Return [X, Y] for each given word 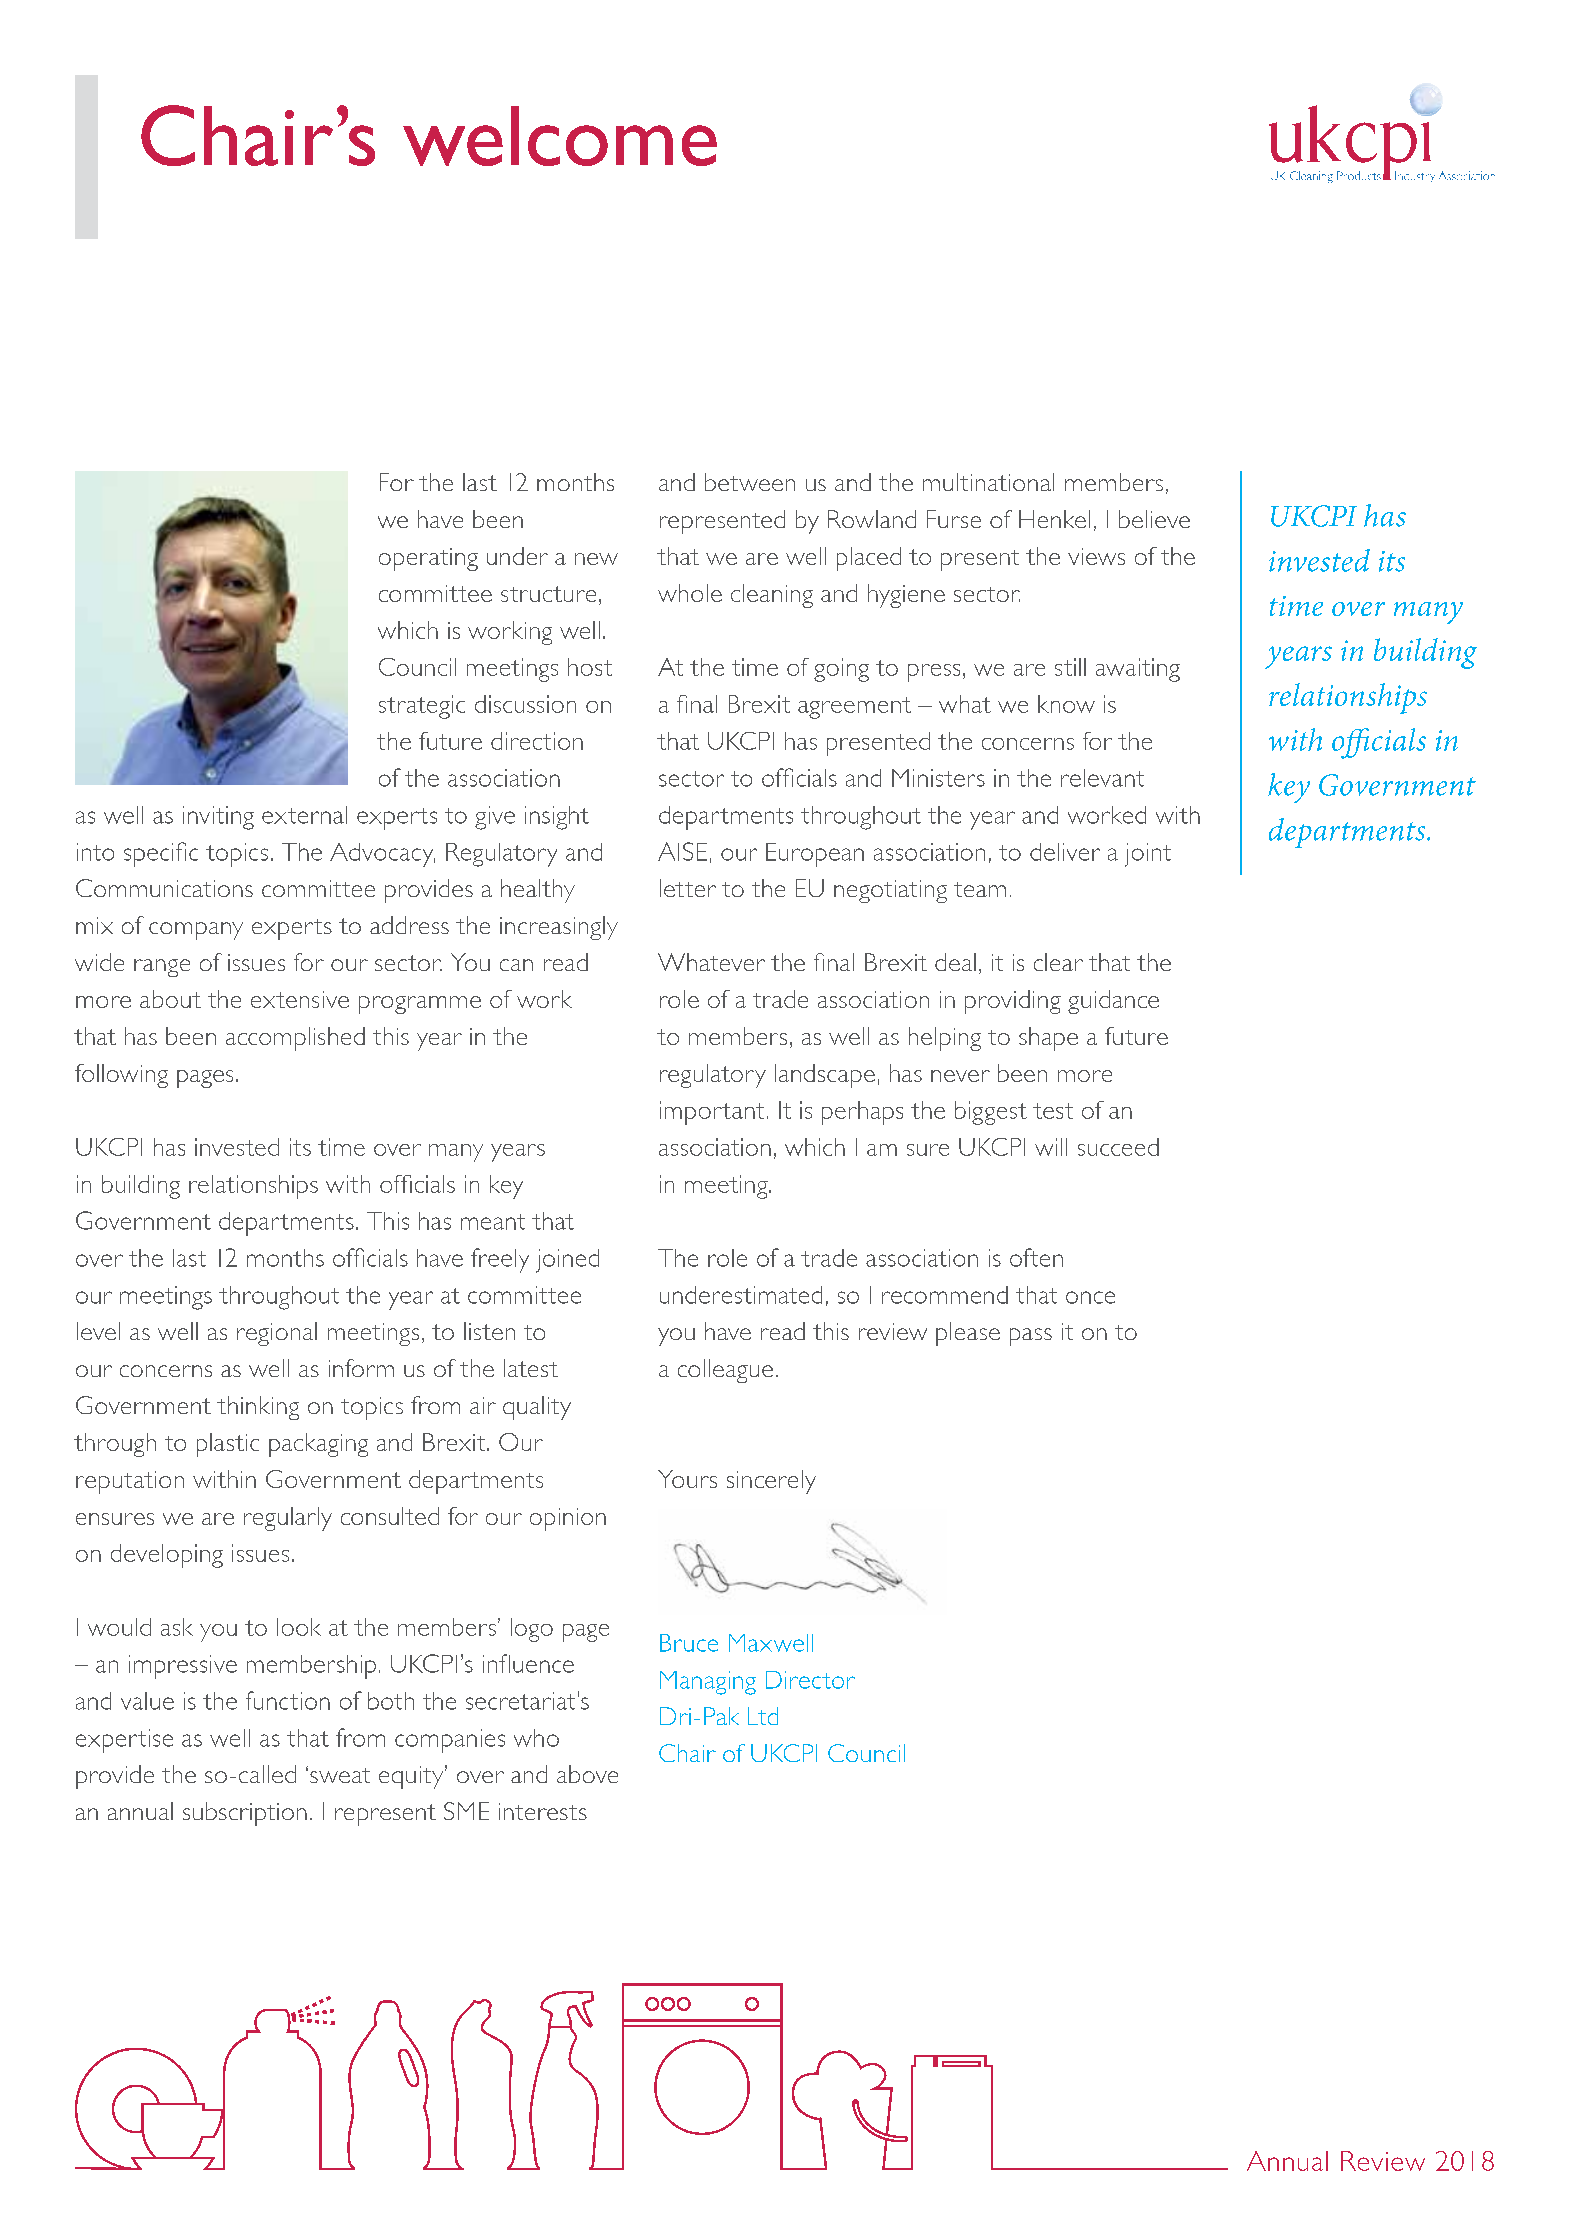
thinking [258, 1408]
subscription [245, 1814]
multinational [988, 482]
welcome [560, 136]
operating [428, 559]
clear [1058, 962]
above [587, 1774]
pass [1031, 1337]
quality [537, 1408]
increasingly [559, 928]
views [1096, 556]
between [750, 482]
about [170, 999]
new [596, 559]
